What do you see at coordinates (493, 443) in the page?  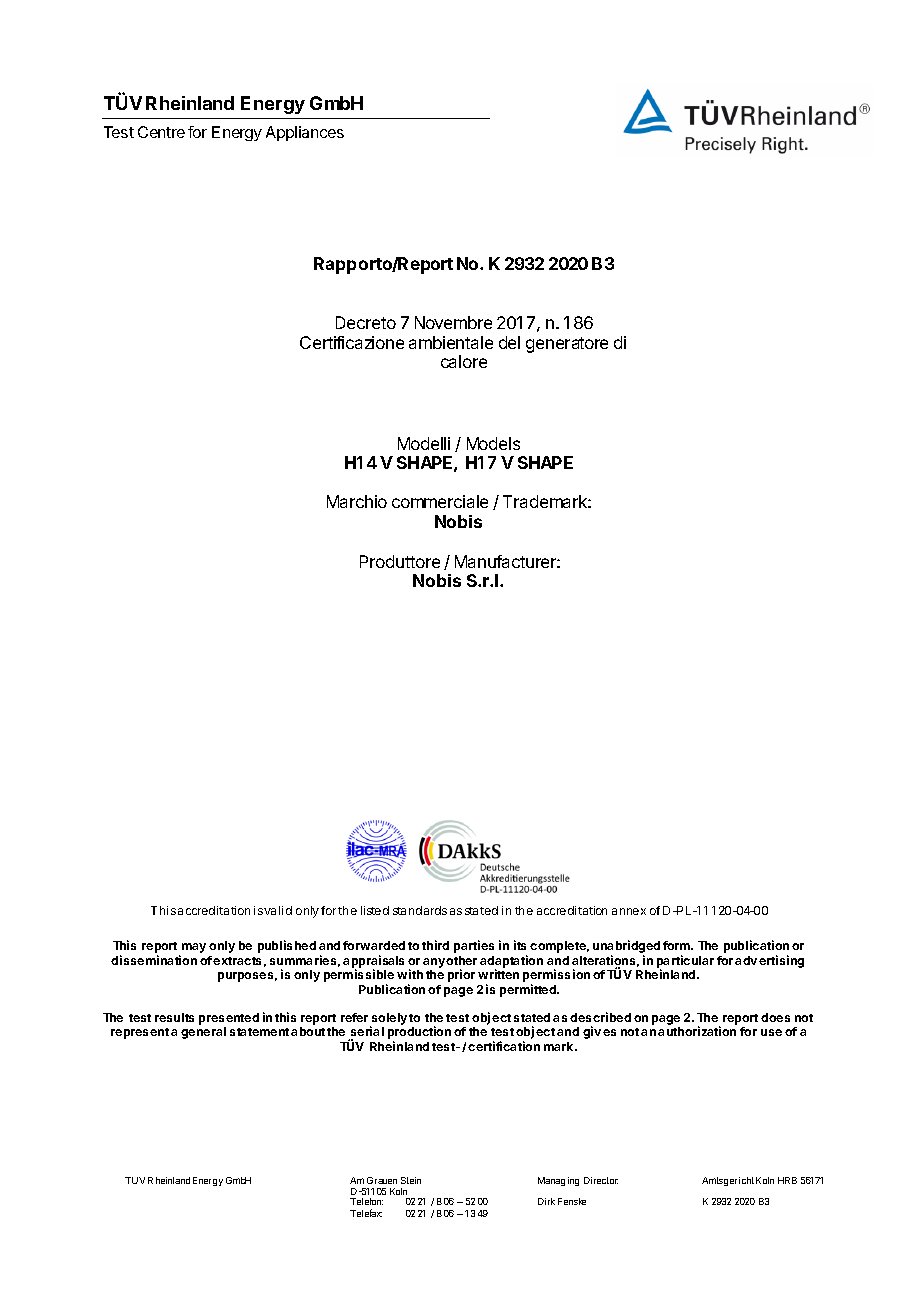 I see `Models` at bounding box center [493, 443].
